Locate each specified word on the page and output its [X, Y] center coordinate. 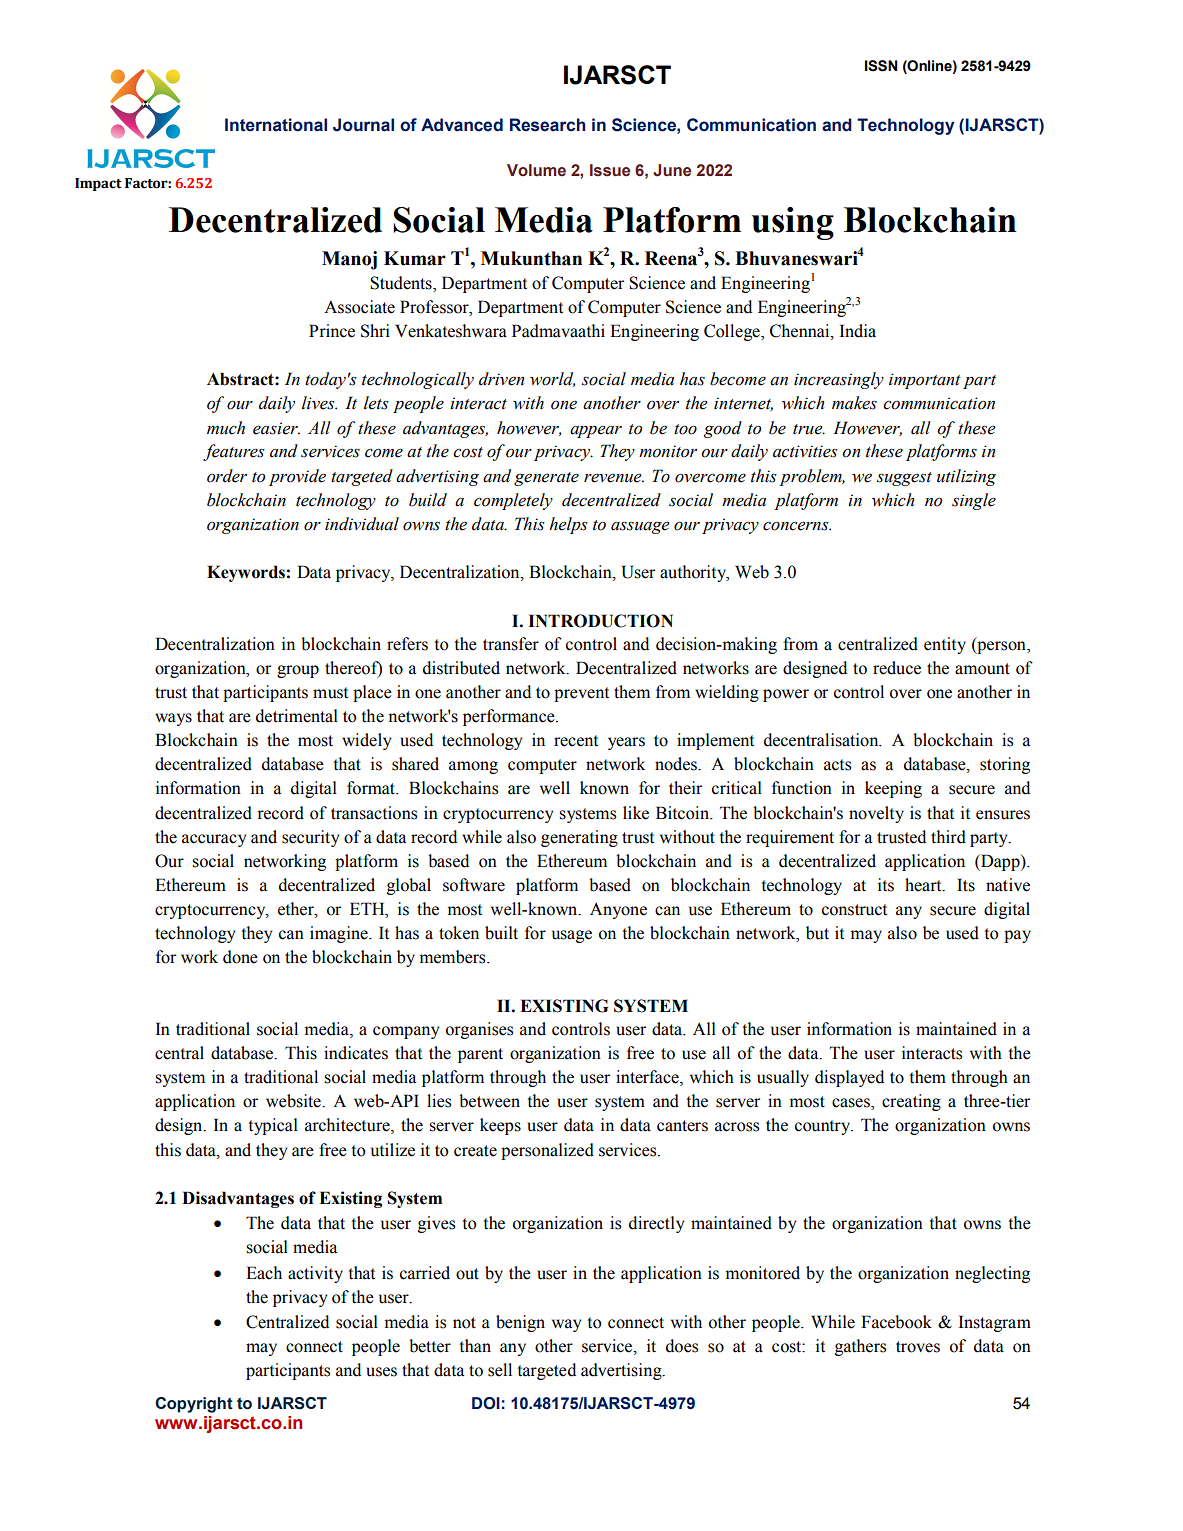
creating [911, 1102]
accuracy [214, 840]
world [552, 379]
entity [945, 645]
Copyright [194, 1405]
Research [547, 125]
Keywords [246, 573]
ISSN [881, 66]
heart [924, 885]
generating [579, 838]
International [276, 125]
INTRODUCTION [600, 621]
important [925, 381]
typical [273, 1126]
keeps [500, 1126]
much [226, 428]
